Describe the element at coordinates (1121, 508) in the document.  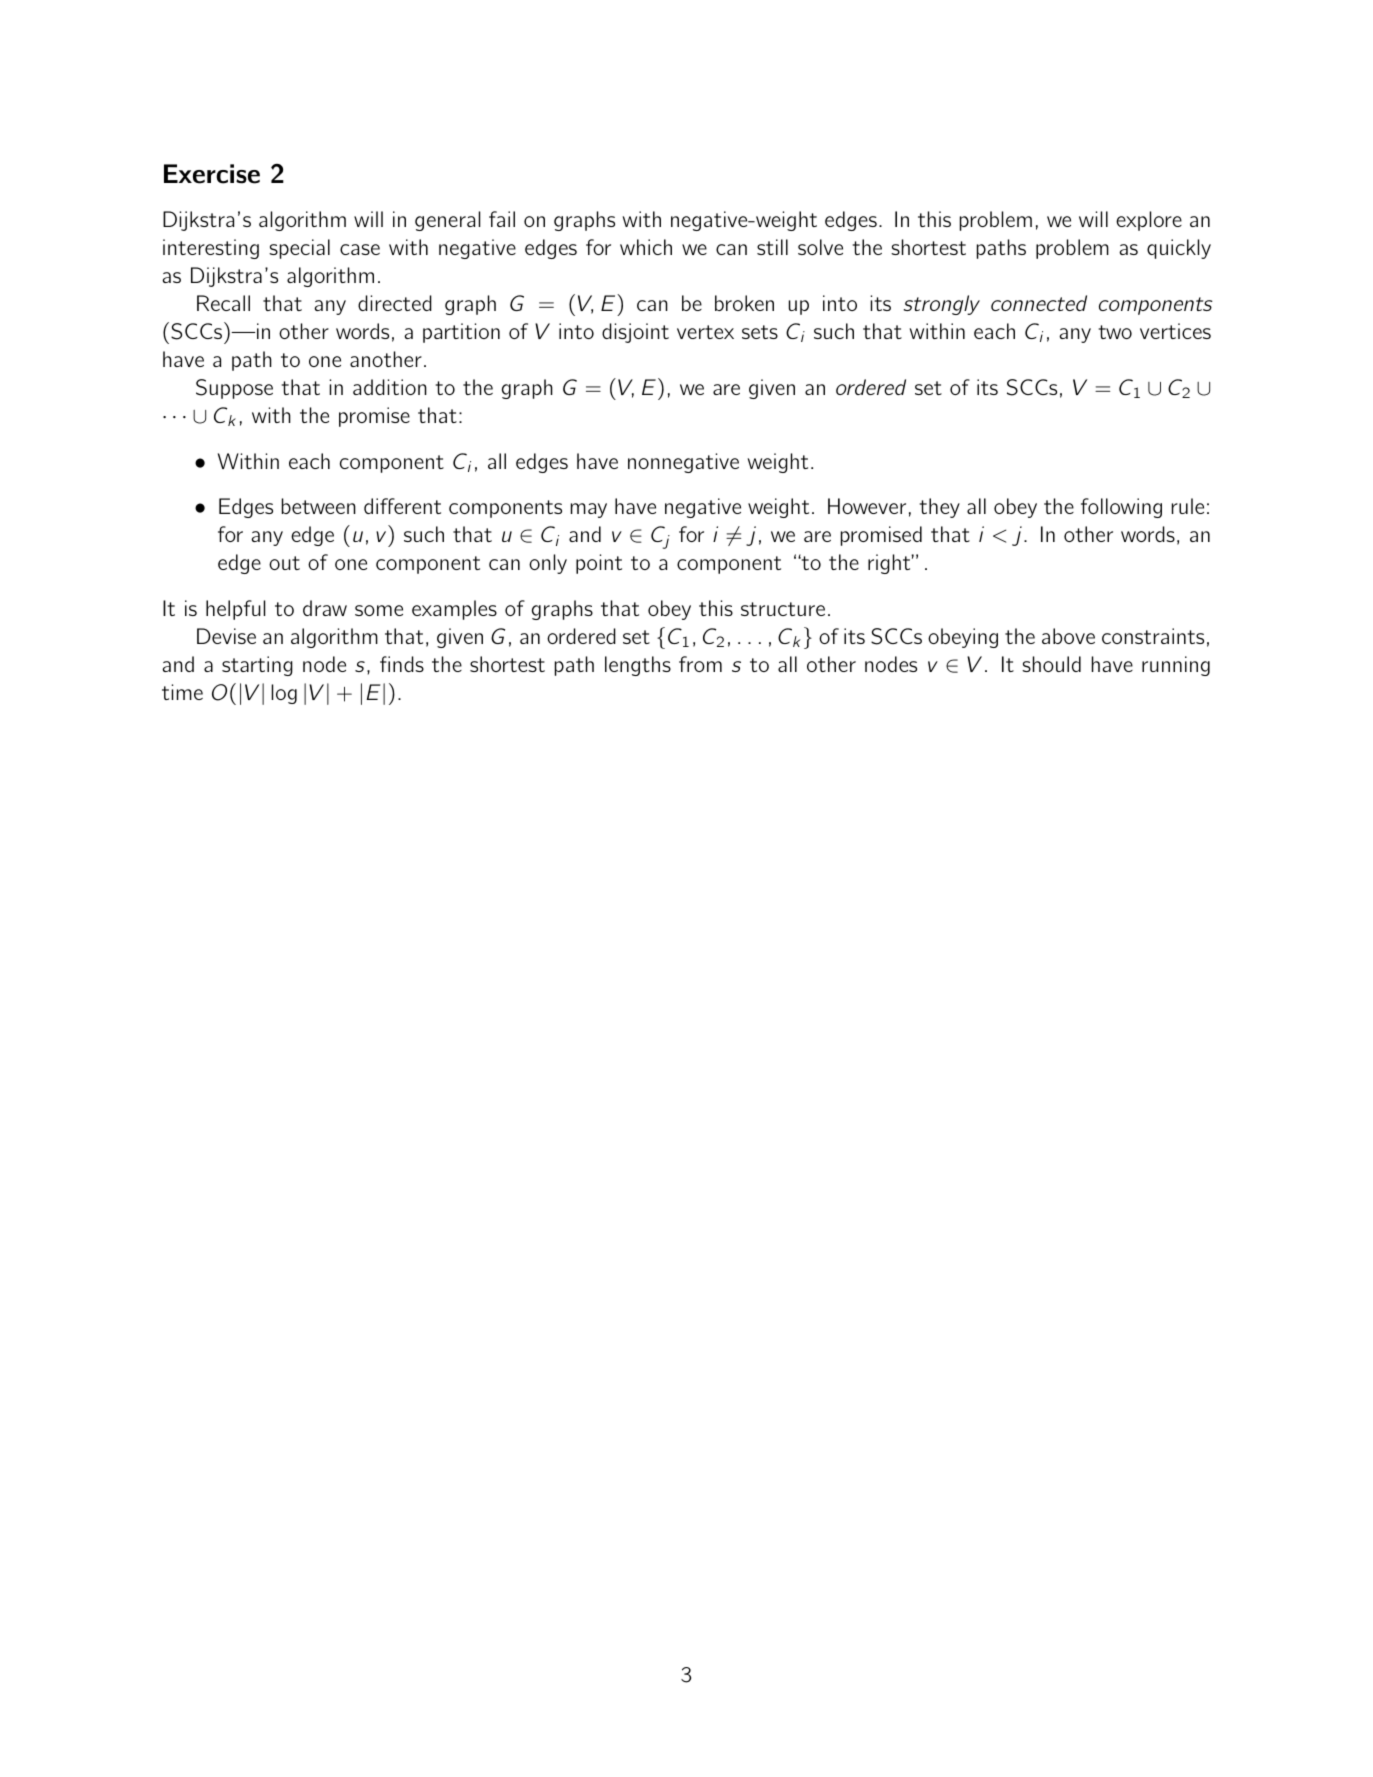
I see `following` at that location.
